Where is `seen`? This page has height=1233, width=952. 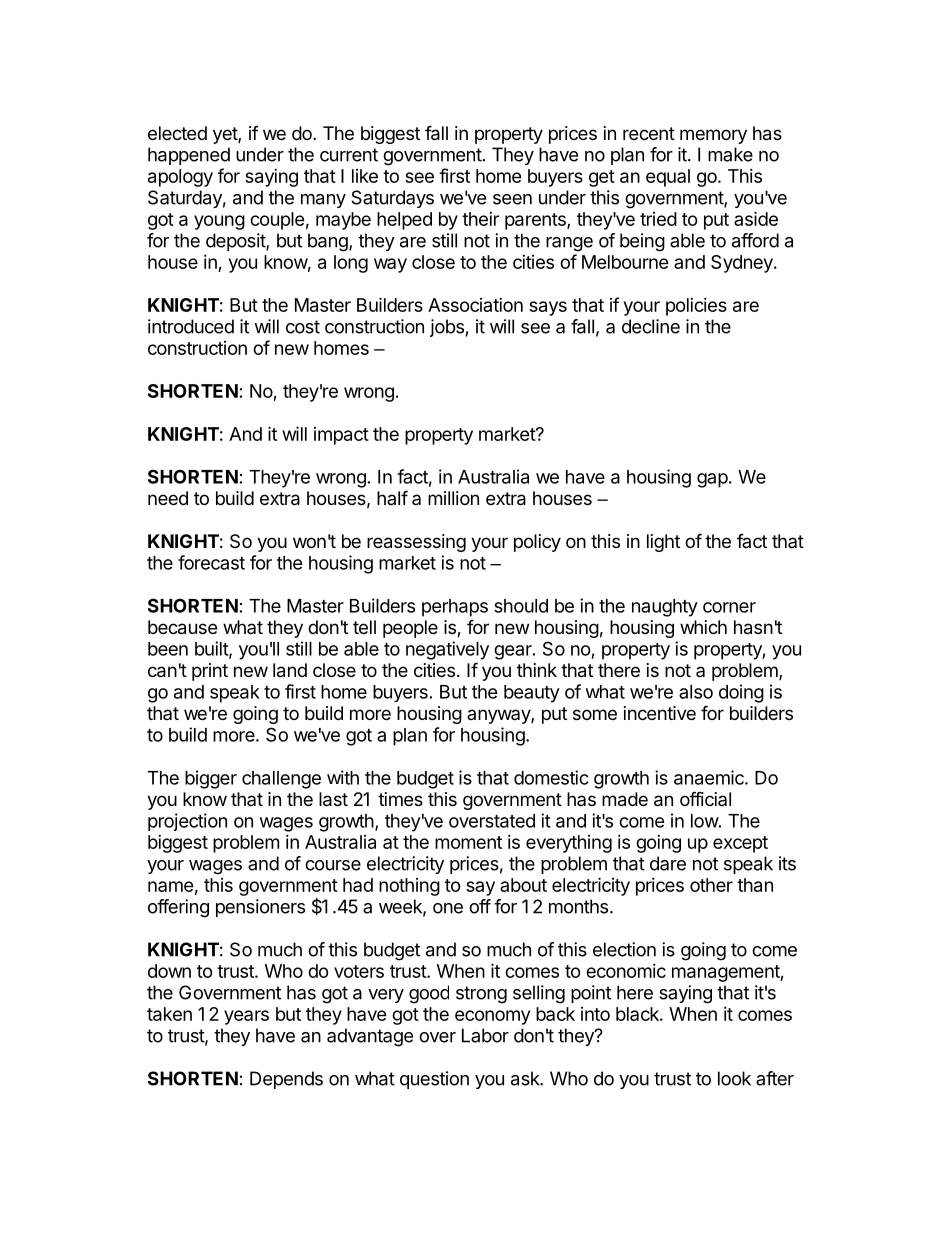
seen is located at coordinates (512, 199).
